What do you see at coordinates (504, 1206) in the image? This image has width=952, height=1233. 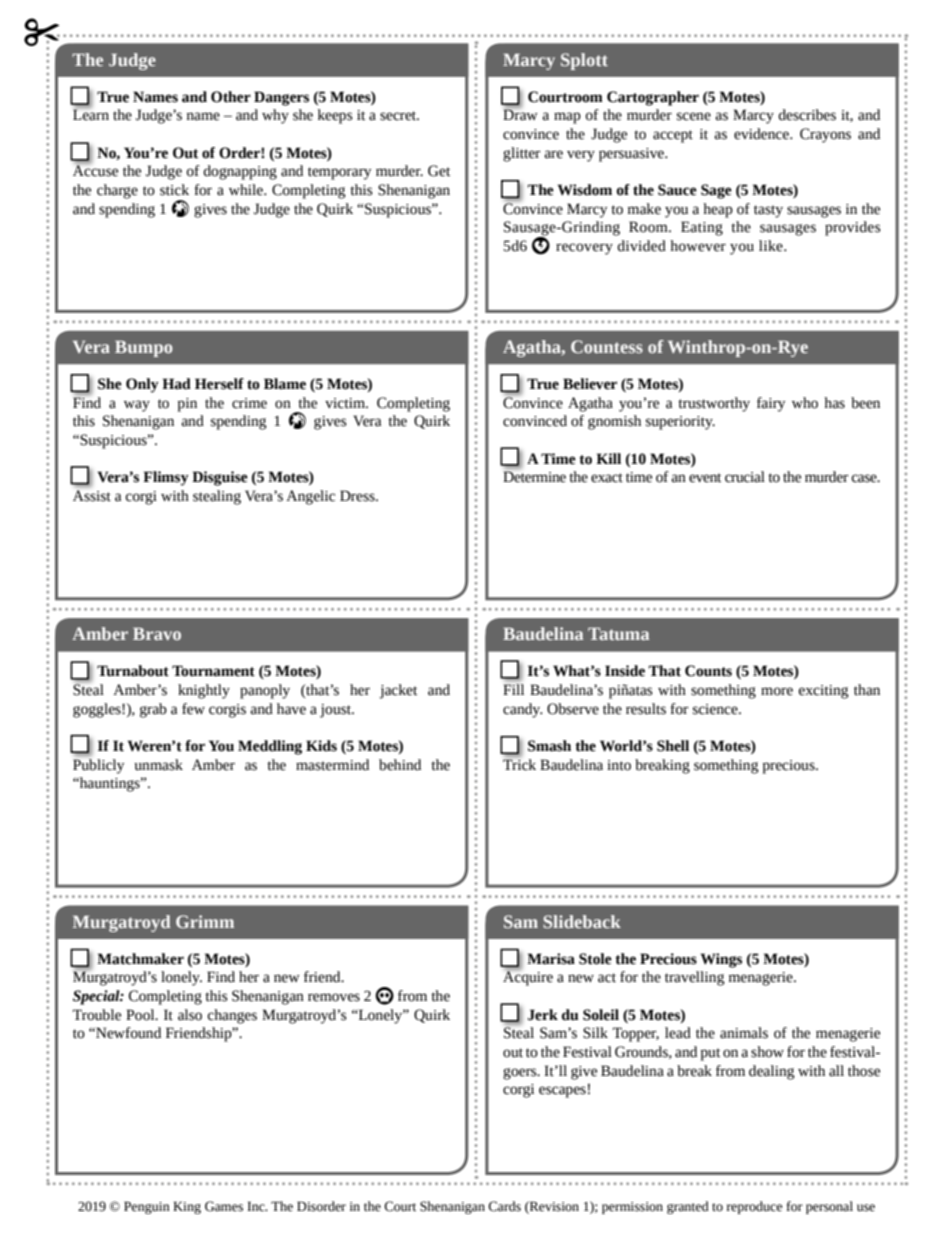 I see `Cards` at bounding box center [504, 1206].
